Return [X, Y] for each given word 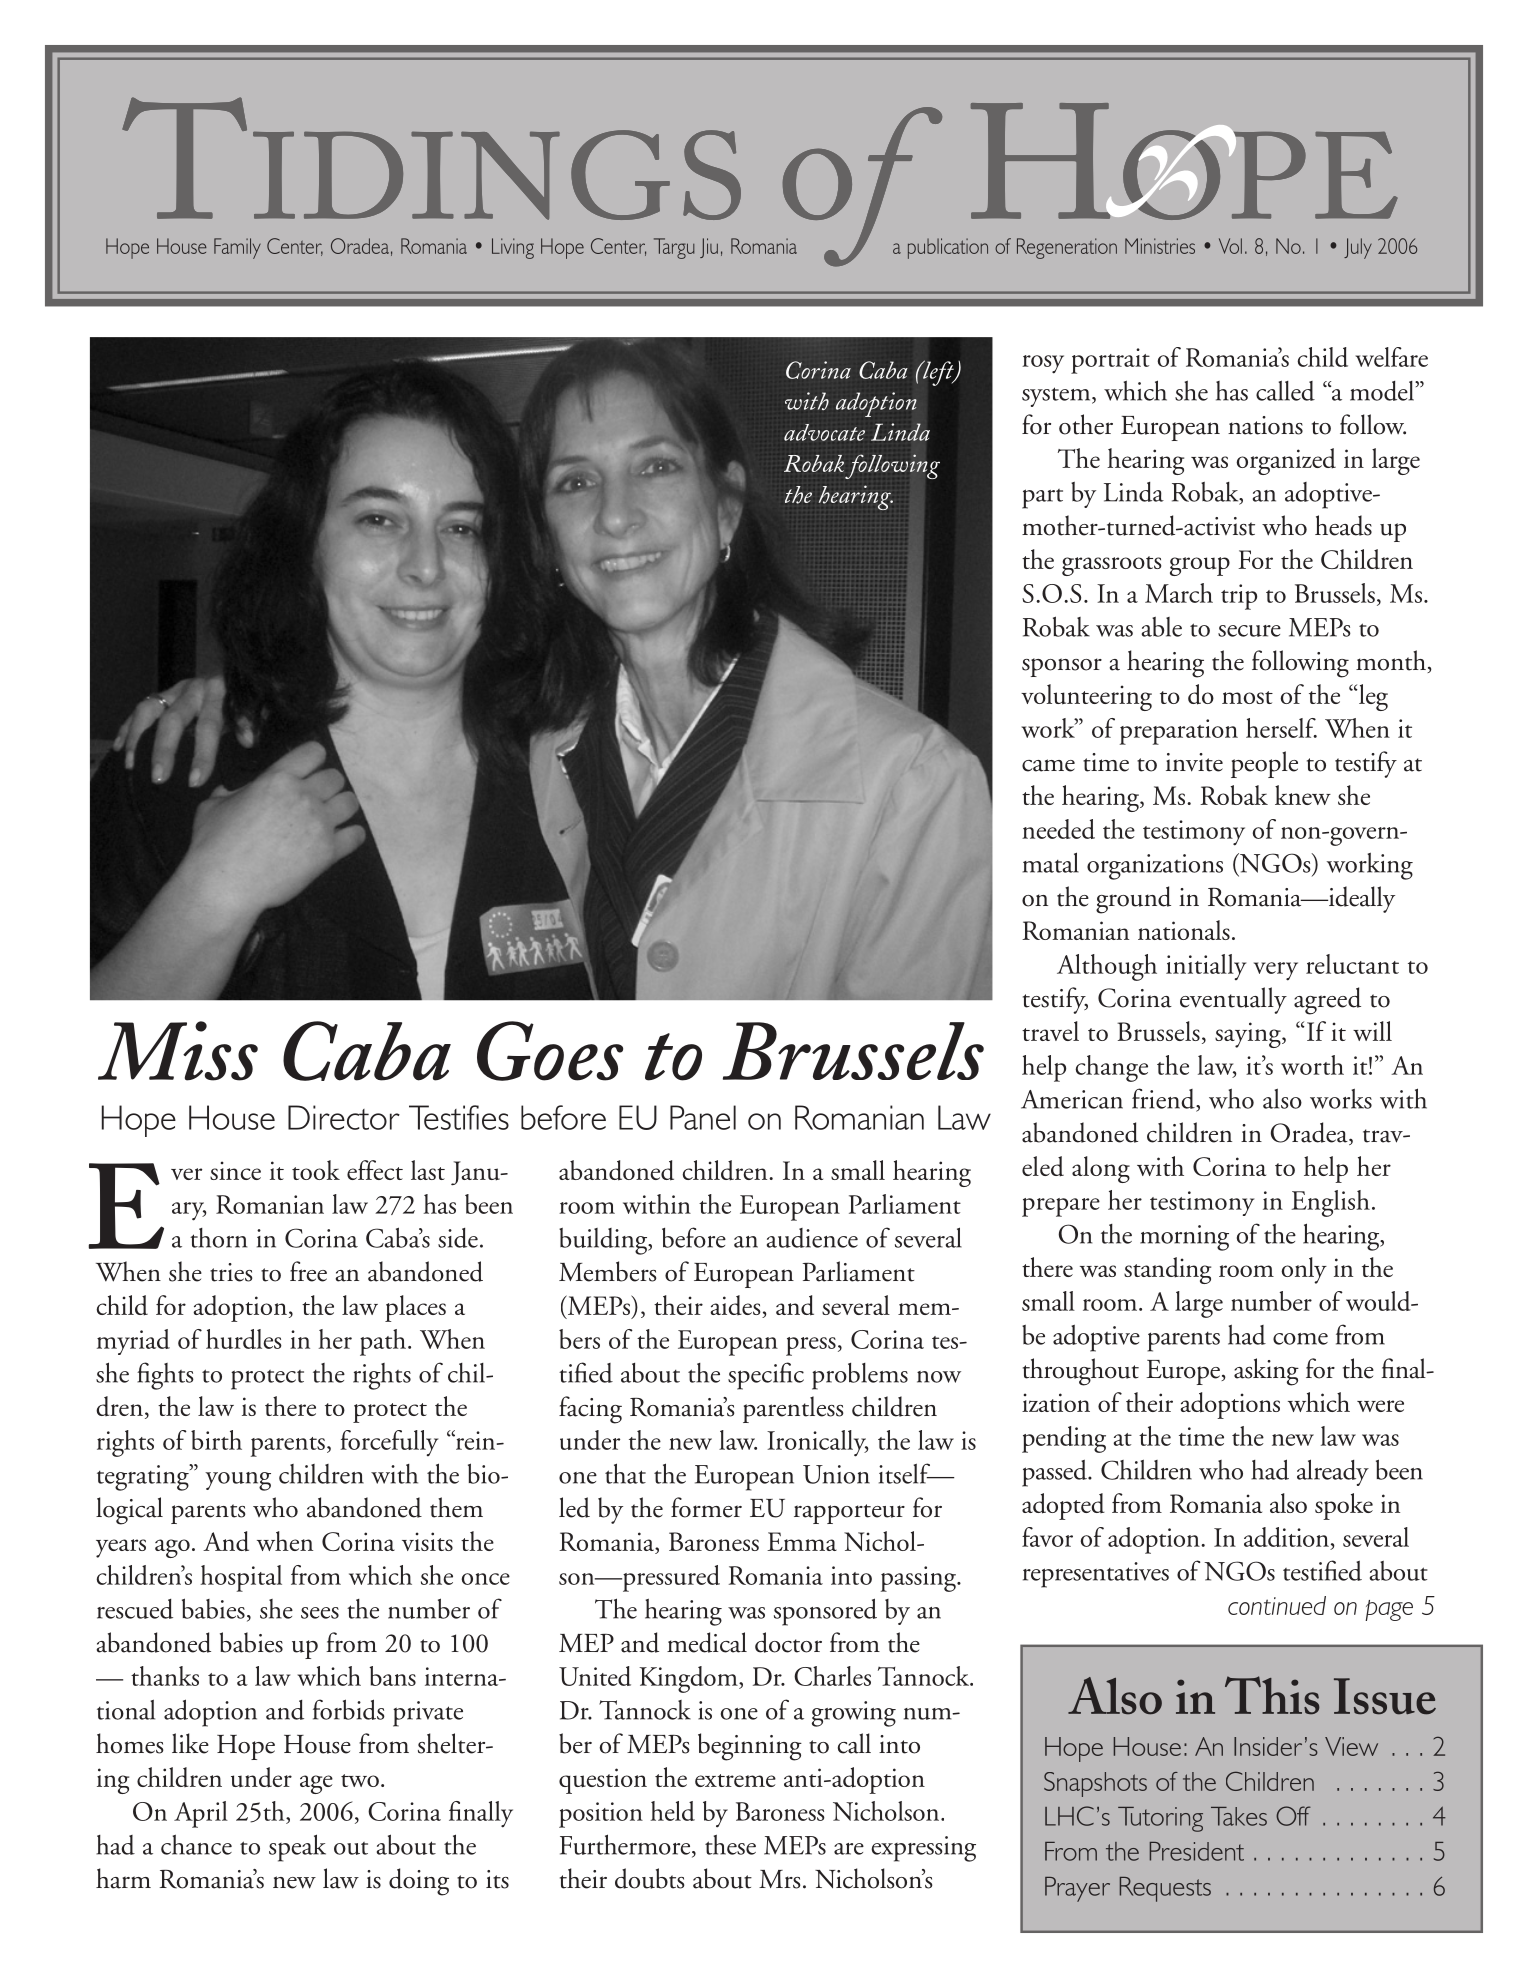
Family [237, 248]
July [1358, 248]
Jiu [709, 248]
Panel [703, 1117]
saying [1249, 1035]
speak [297, 1848]
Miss [178, 1051]
